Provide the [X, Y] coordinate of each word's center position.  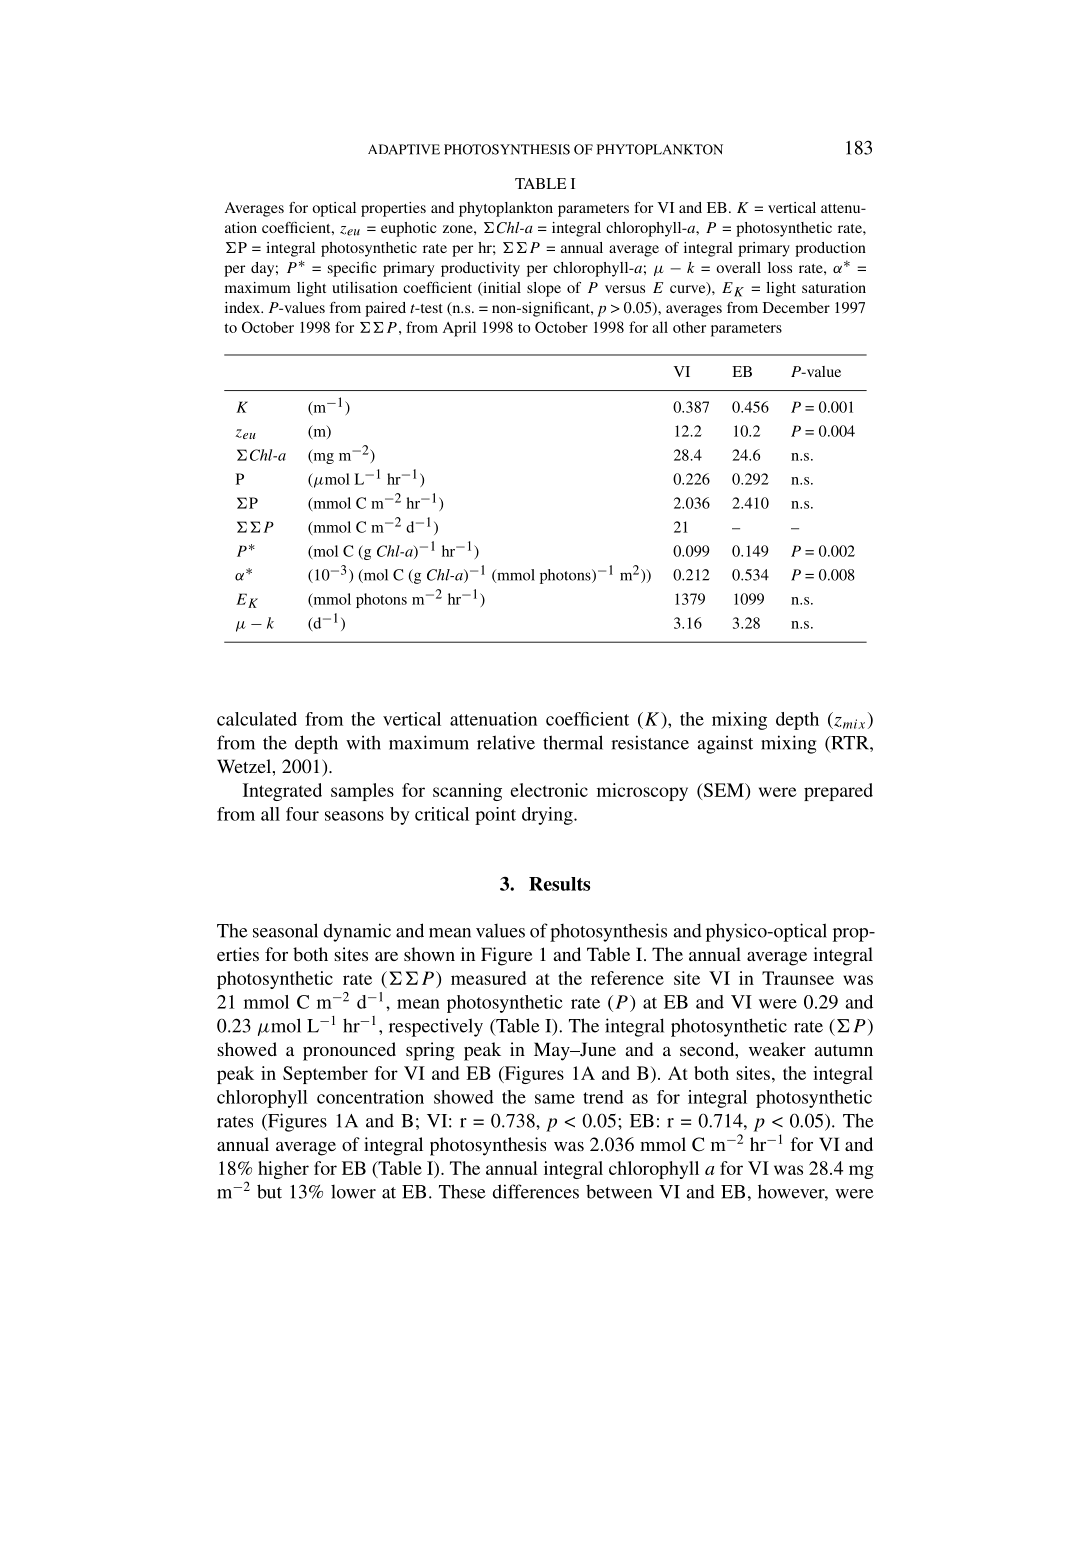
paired [385, 309]
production [830, 249]
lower [353, 1192]
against [725, 744]
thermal [573, 742]
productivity [480, 269]
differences [536, 1191]
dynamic [357, 932]
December [796, 307]
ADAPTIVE [404, 149]
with [363, 742]
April [459, 329]
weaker [777, 1049]
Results [559, 884]
